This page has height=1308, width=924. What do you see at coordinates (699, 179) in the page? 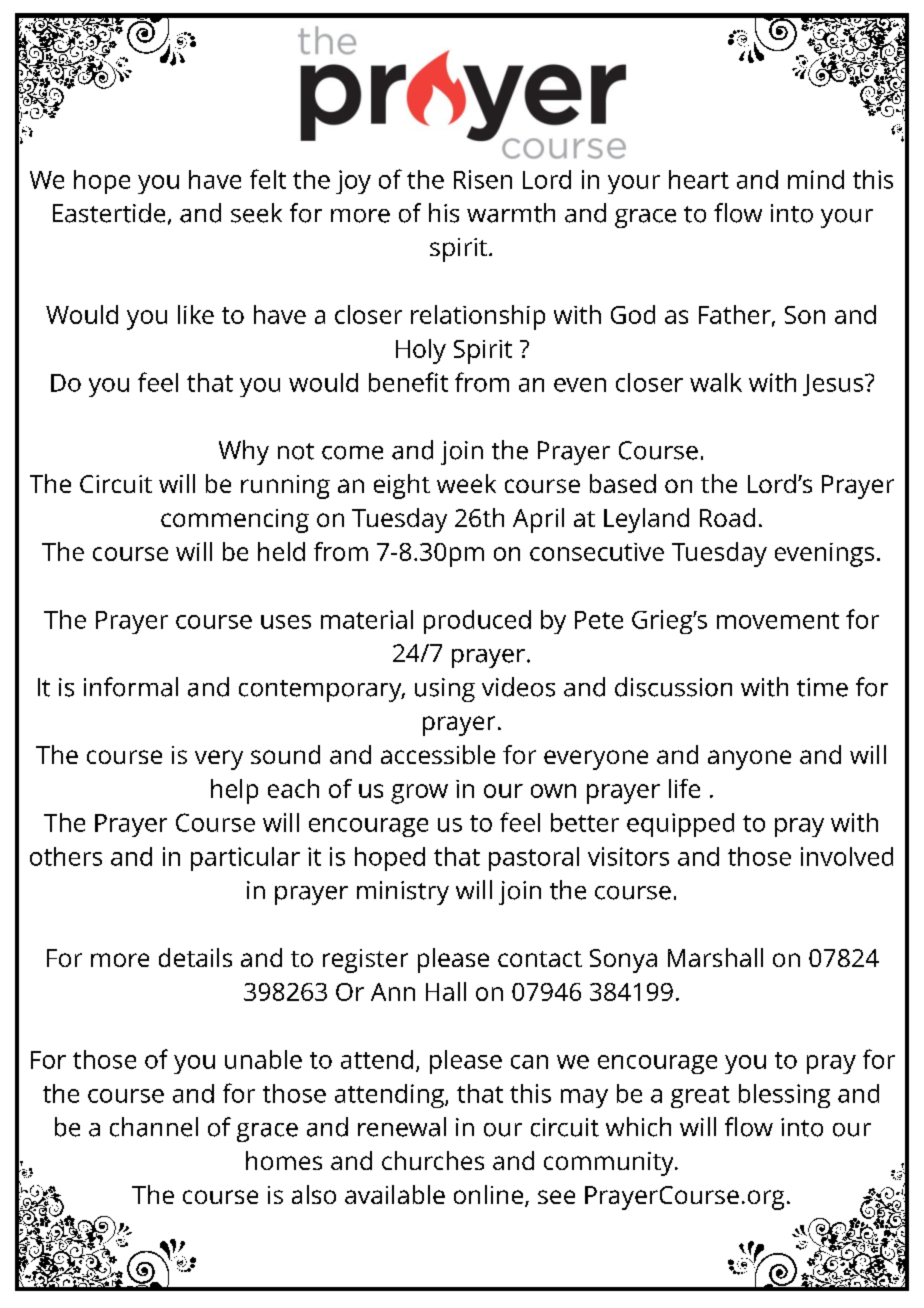
I see `heart` at bounding box center [699, 179].
